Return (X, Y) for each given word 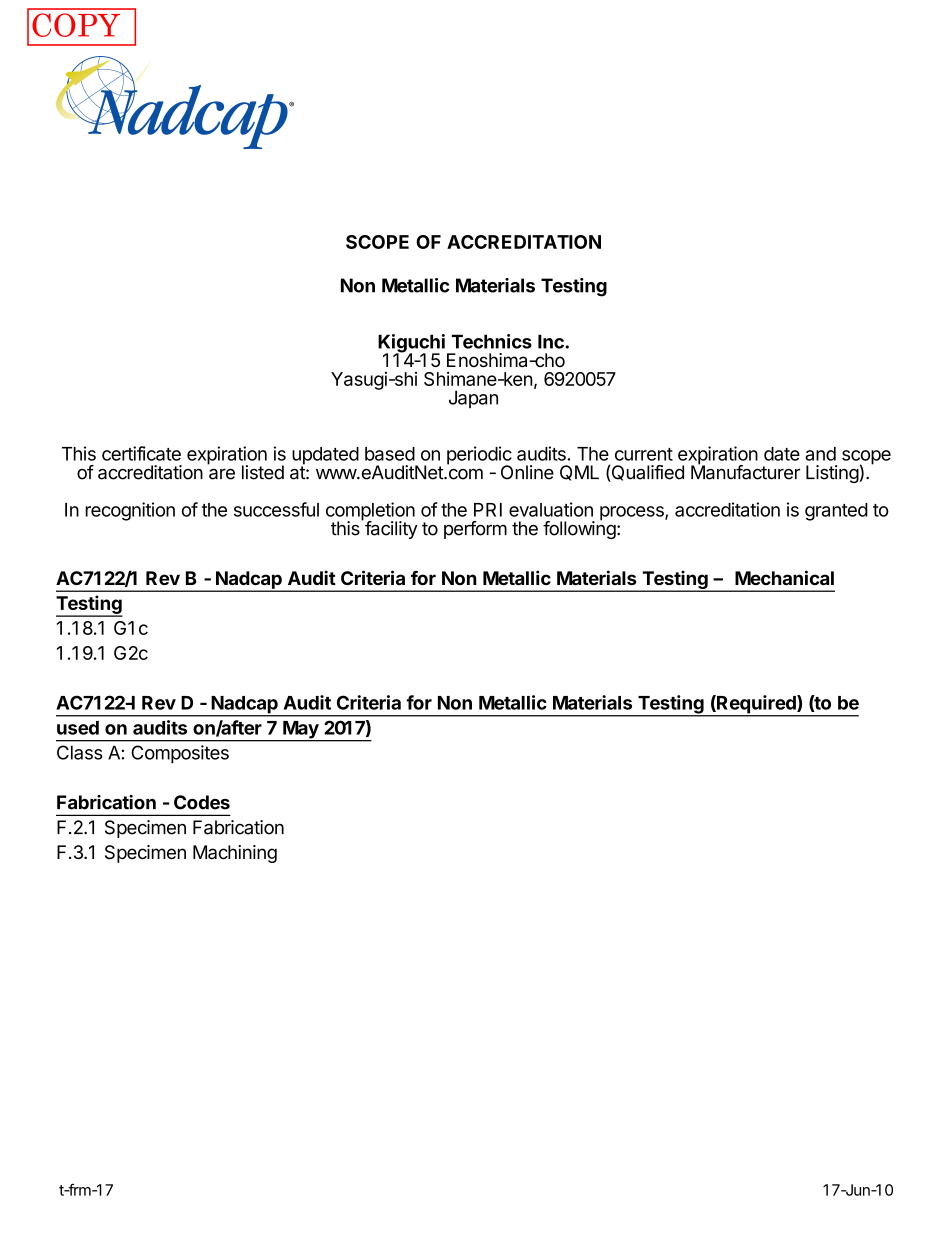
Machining (235, 854)
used (78, 728)
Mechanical (784, 577)
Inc (552, 341)
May (301, 731)
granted (836, 512)
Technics (491, 341)
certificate (141, 453)
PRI (488, 510)
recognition (130, 511)
